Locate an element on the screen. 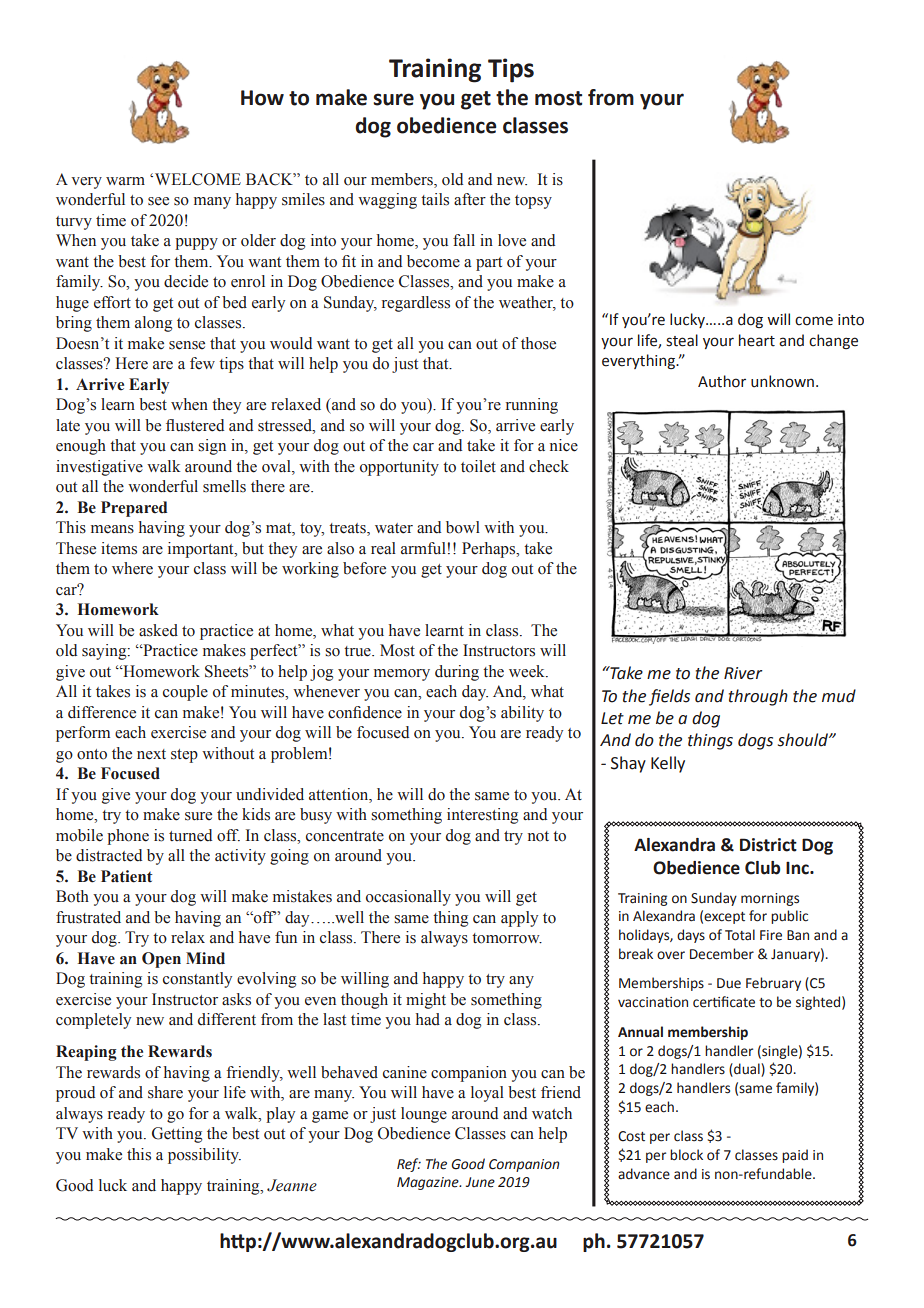 This screenshot has height=1308, width=924. next is located at coordinates (151, 754).
